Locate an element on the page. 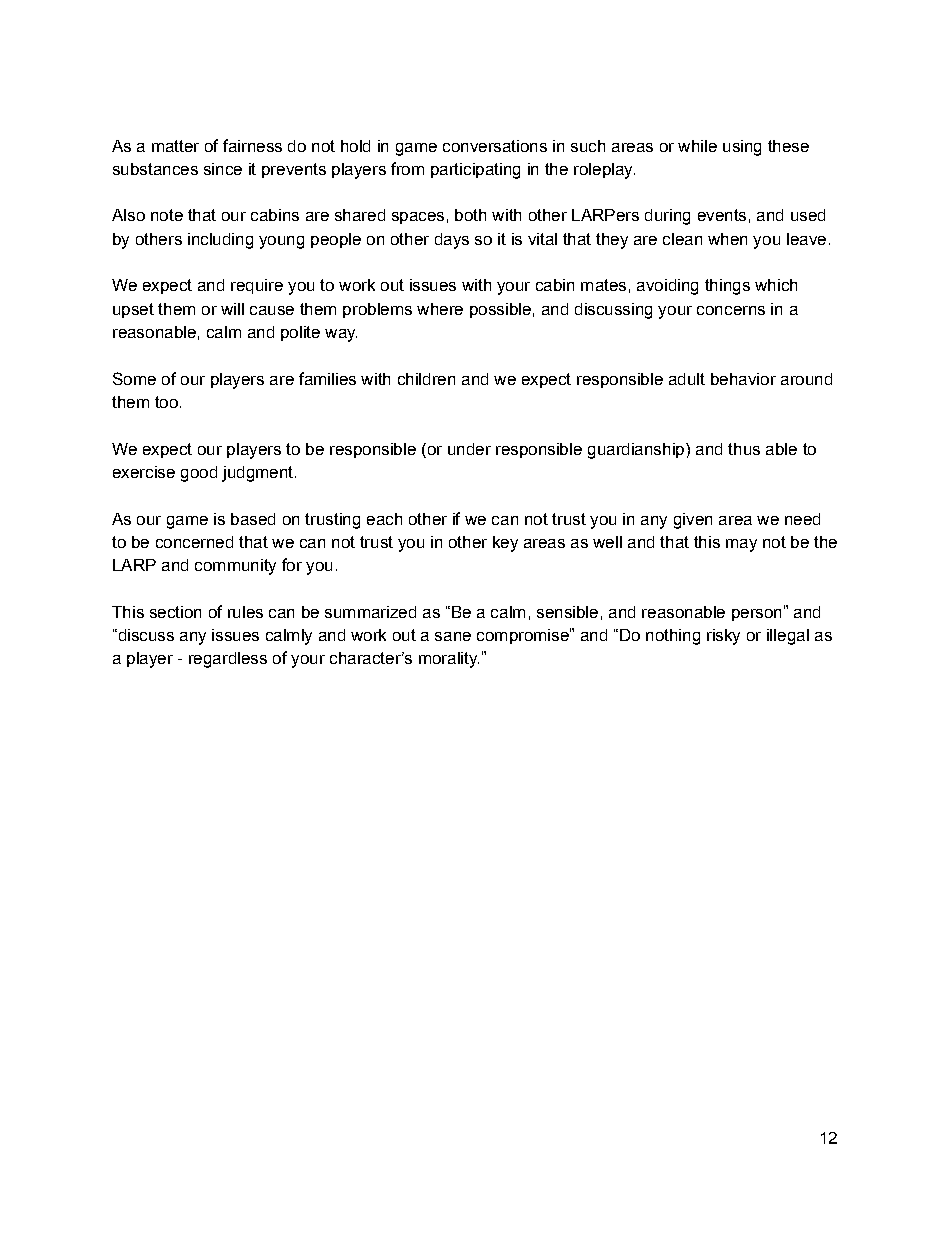 The height and width of the page is (1233, 952). regardless is located at coordinates (228, 660).
